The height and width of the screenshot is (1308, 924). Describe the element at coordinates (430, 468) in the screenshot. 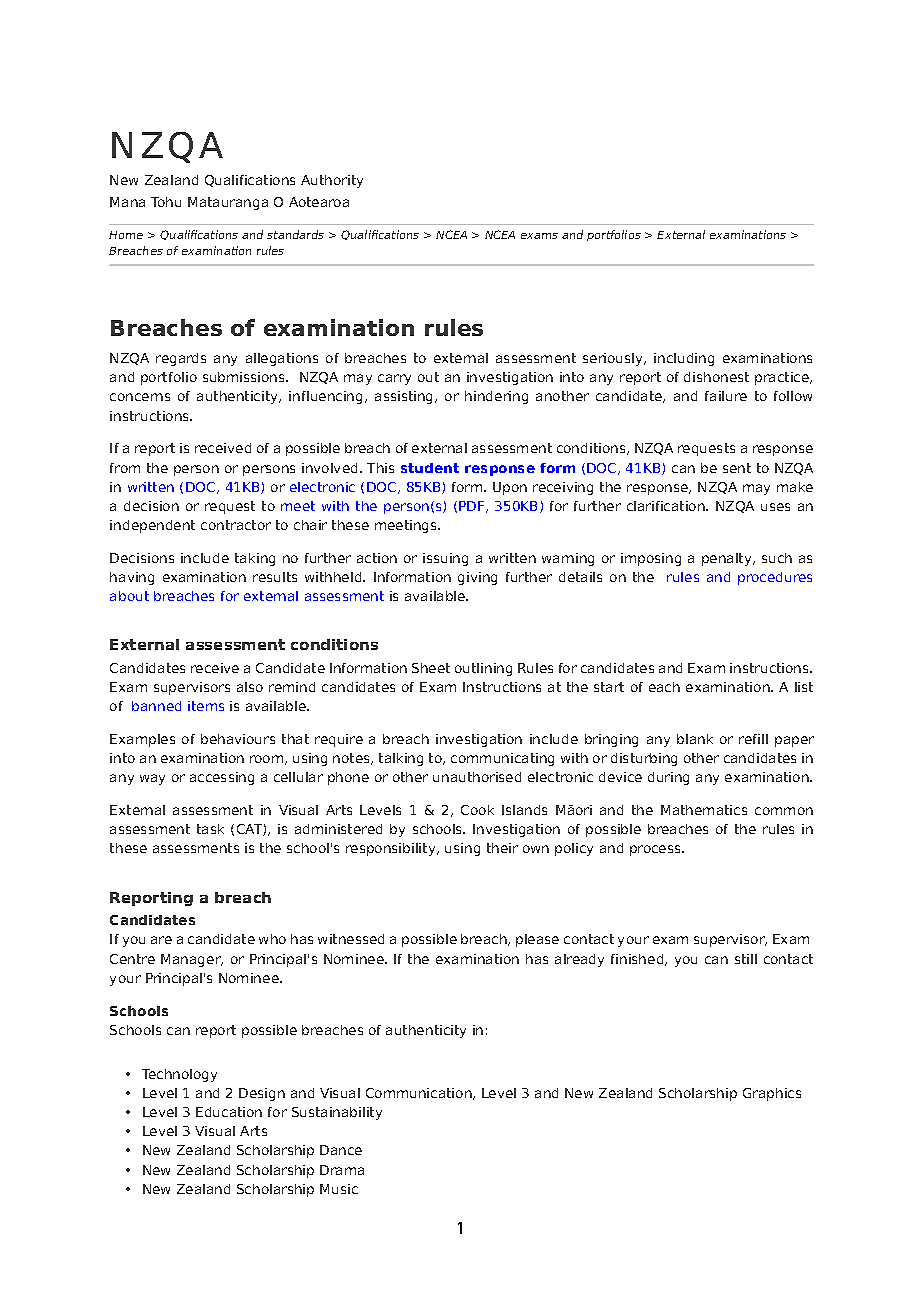

I see `student` at that location.
